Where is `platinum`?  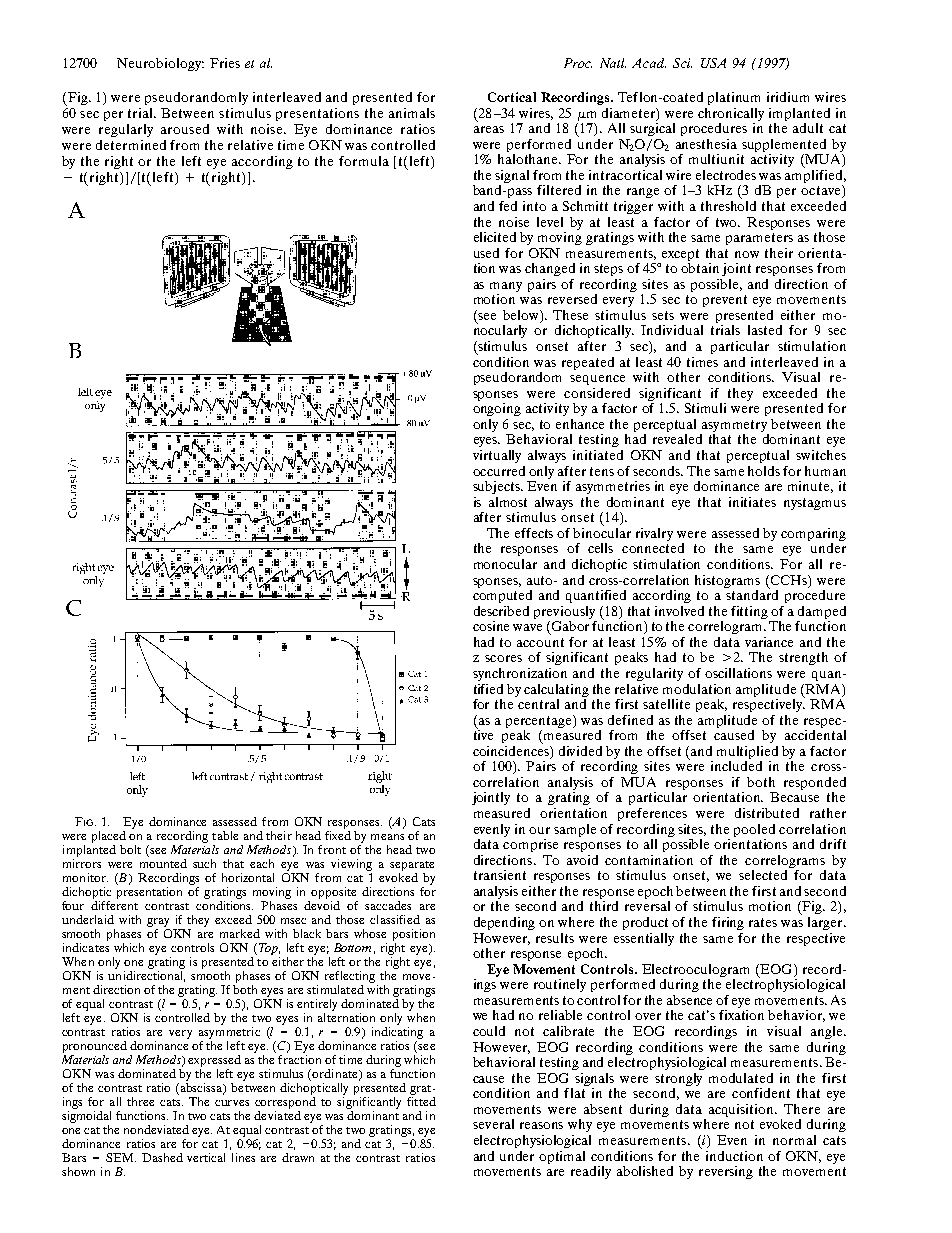
platinum is located at coordinates (734, 98).
